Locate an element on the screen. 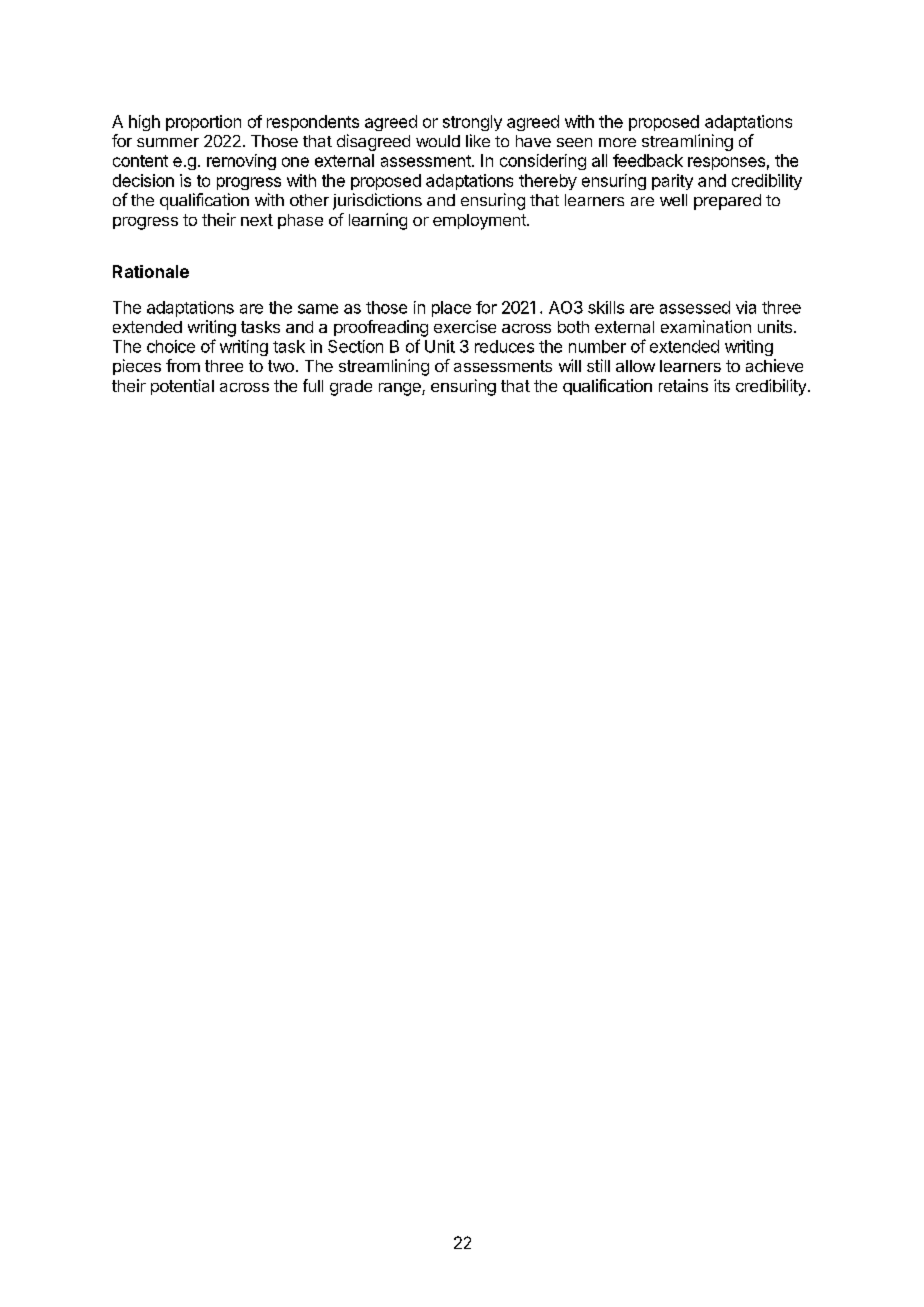  strongly is located at coordinates (472, 123).
